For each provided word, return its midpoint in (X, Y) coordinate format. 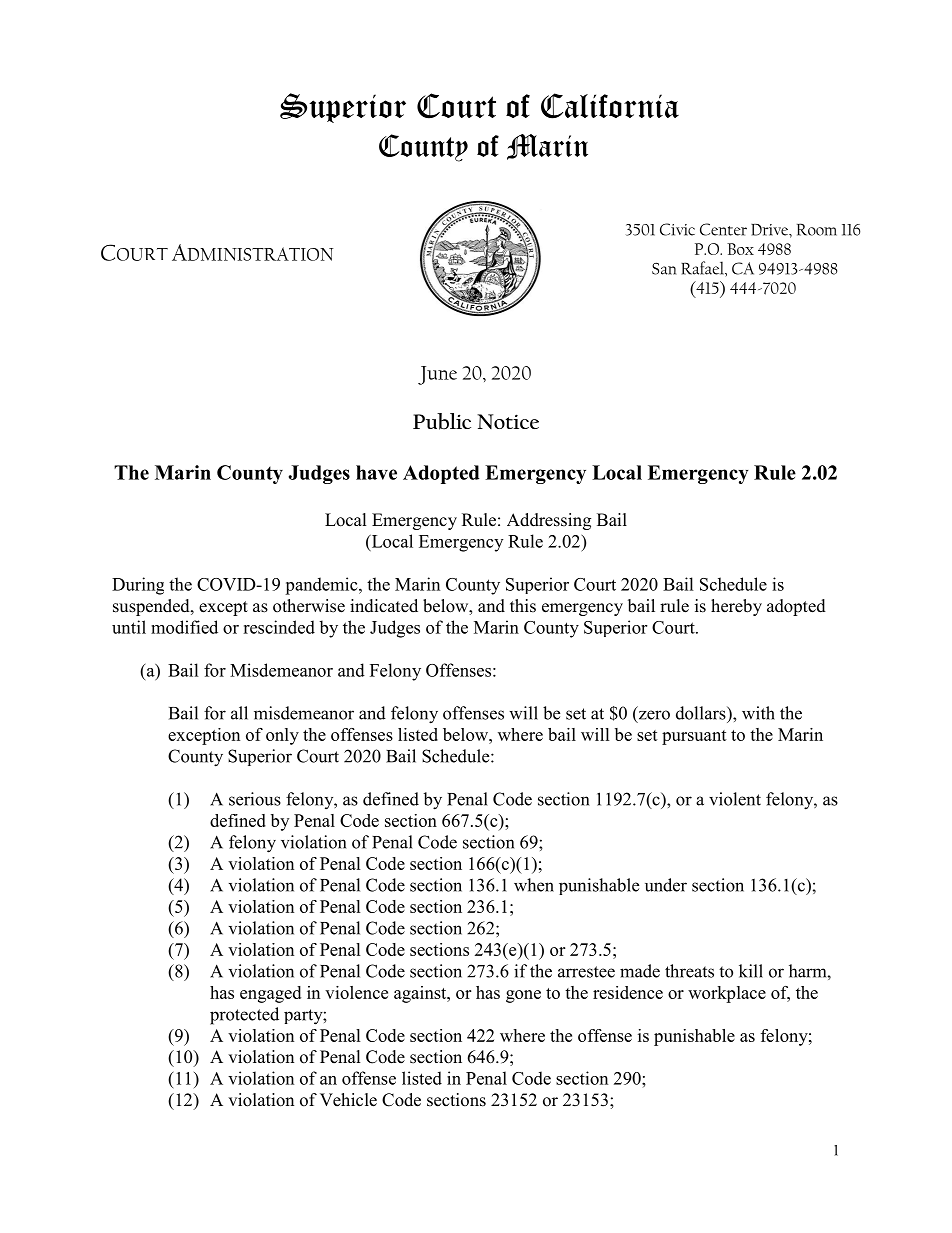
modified (184, 627)
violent (735, 799)
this (523, 606)
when (534, 885)
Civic (677, 229)
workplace (727, 994)
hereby (736, 607)
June (437, 375)
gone (523, 996)
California (610, 106)
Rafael (703, 269)
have (376, 472)
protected (244, 1016)
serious (255, 799)
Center (723, 229)
